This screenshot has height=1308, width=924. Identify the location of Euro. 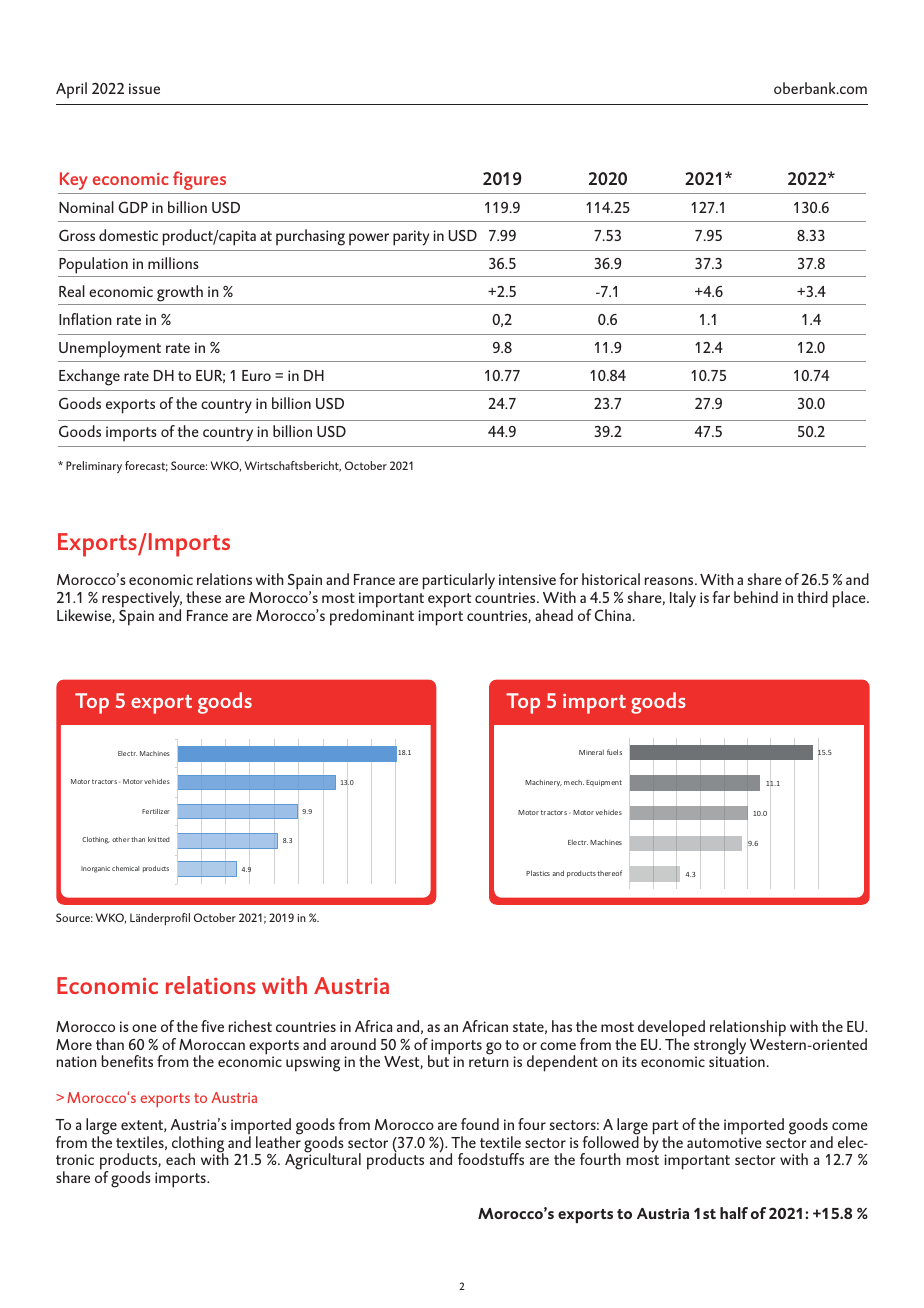
(256, 375).
